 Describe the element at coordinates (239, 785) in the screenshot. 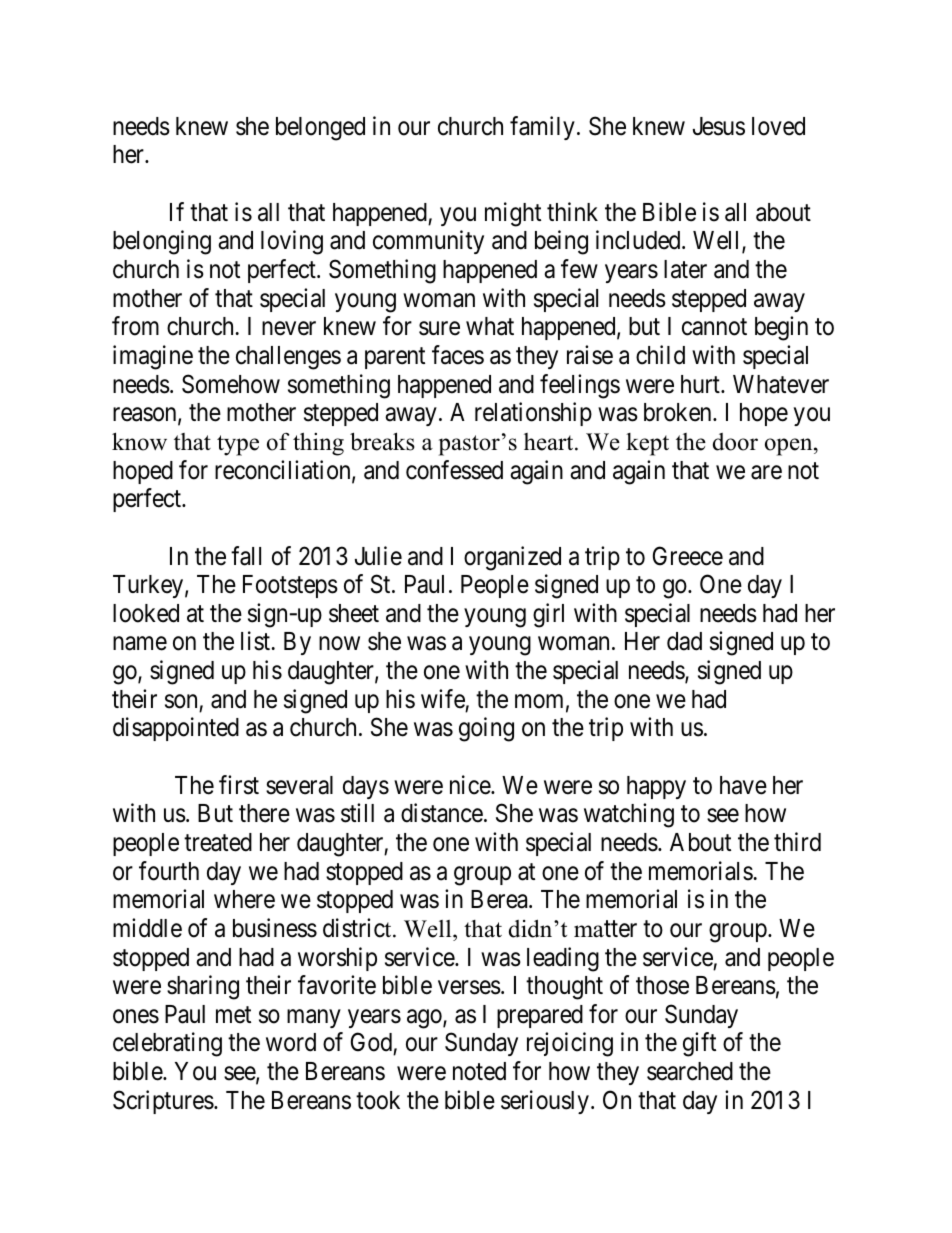

I see `first` at that location.
